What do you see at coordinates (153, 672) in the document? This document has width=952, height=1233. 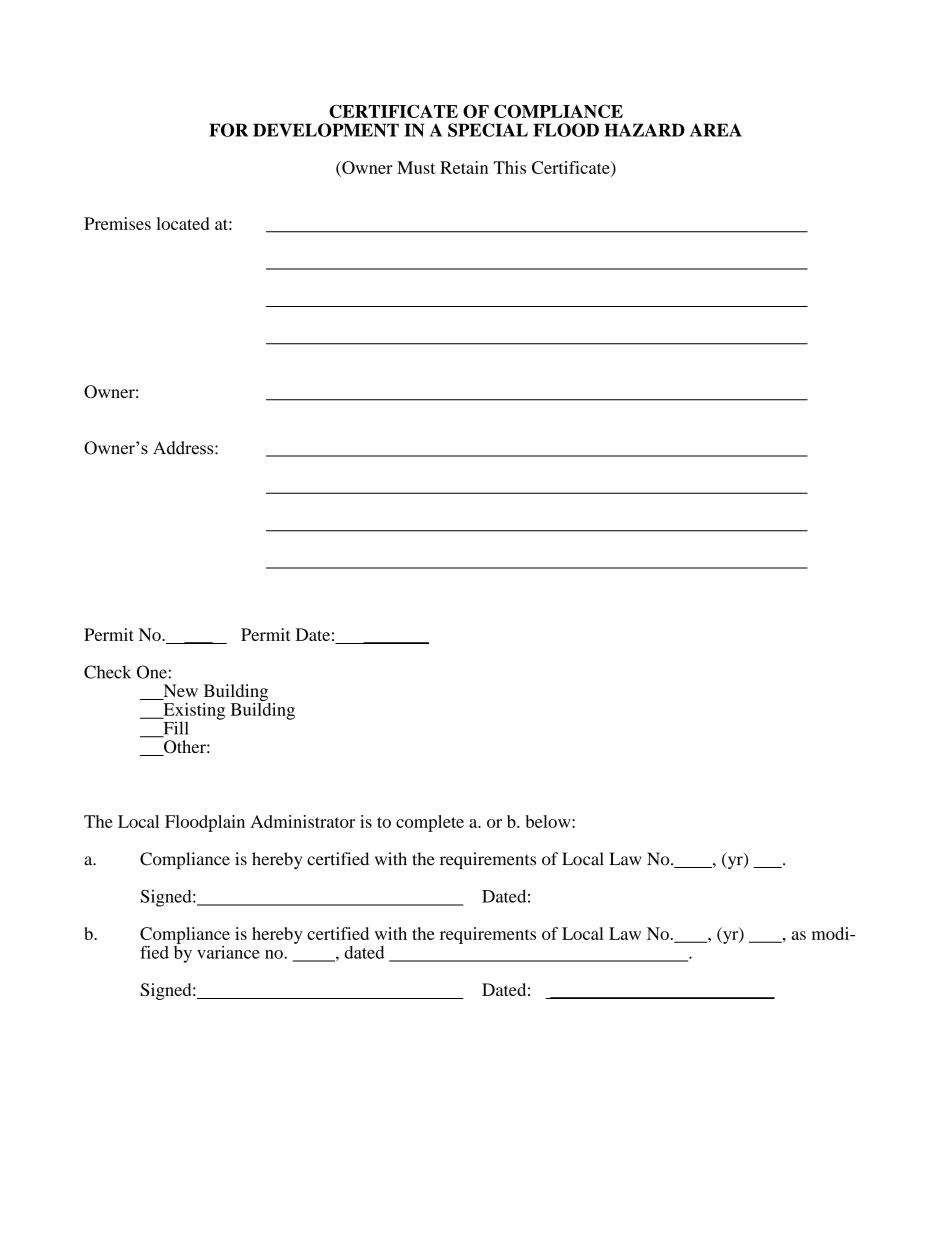 I see `One` at bounding box center [153, 672].
